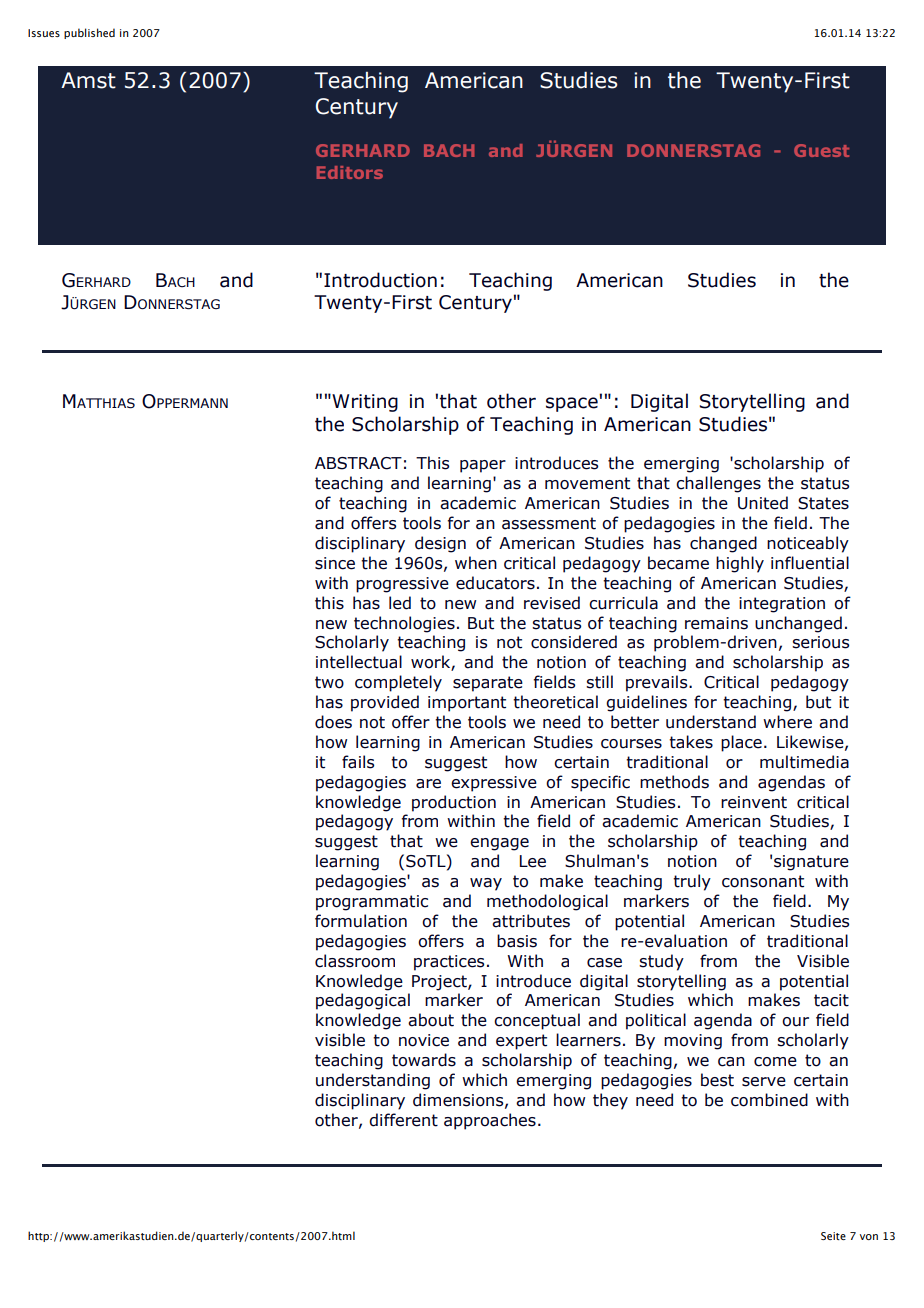 The width and height of the screenshot is (924, 1308). I want to click on published, so click(89, 33).
